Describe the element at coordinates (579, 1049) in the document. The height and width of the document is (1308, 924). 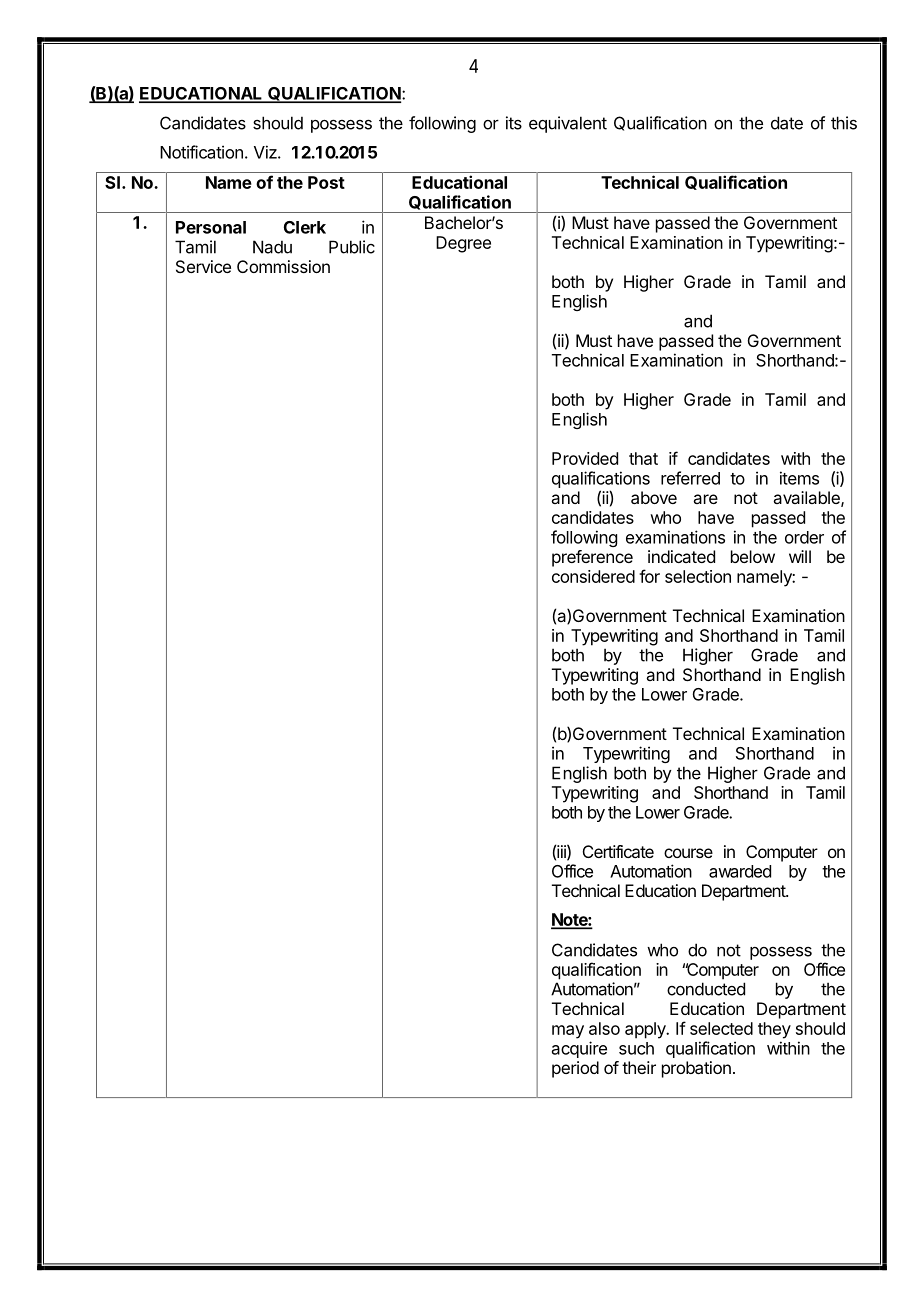
I see `acquire` at that location.
